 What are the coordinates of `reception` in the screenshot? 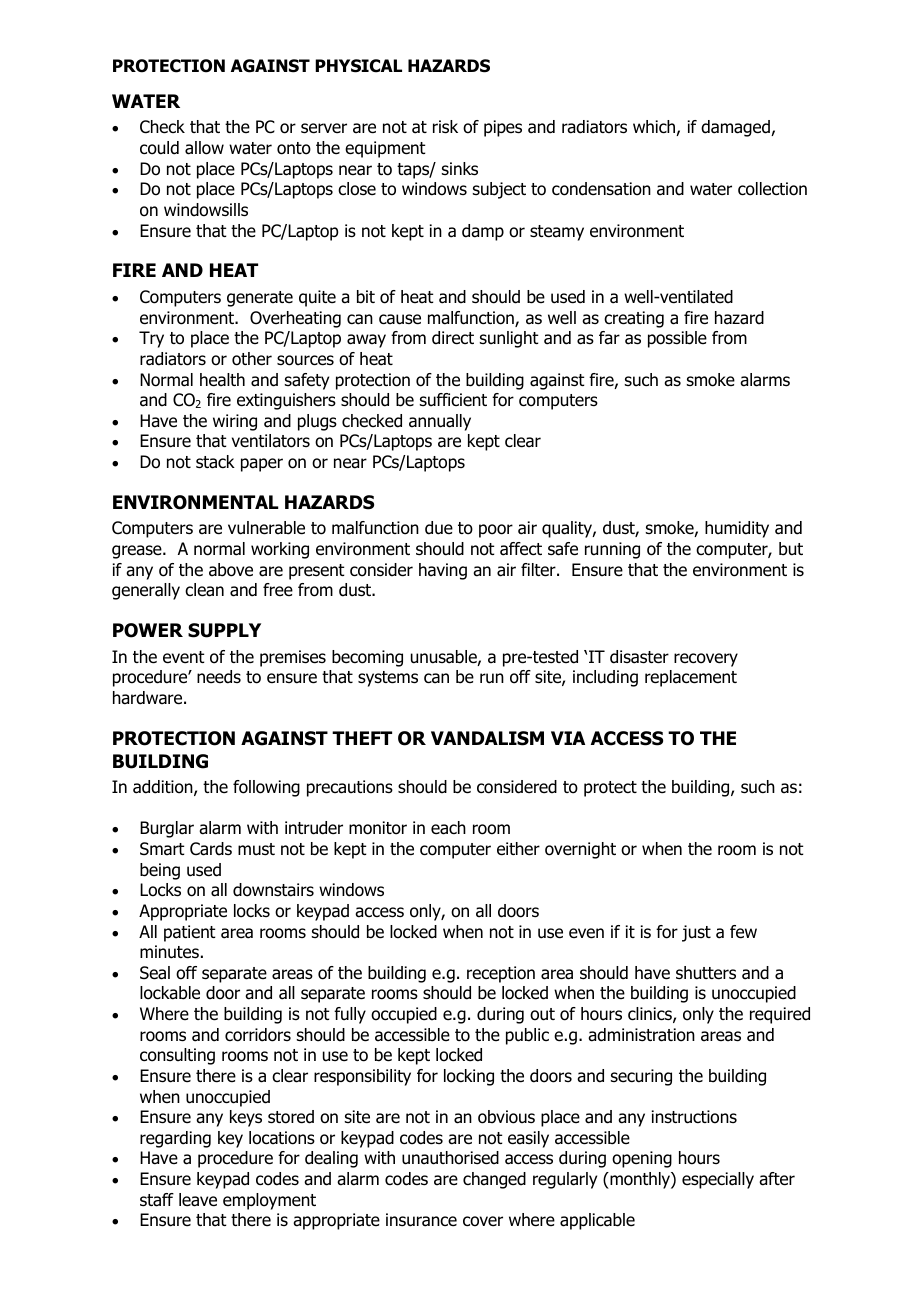 It's located at (501, 974).
